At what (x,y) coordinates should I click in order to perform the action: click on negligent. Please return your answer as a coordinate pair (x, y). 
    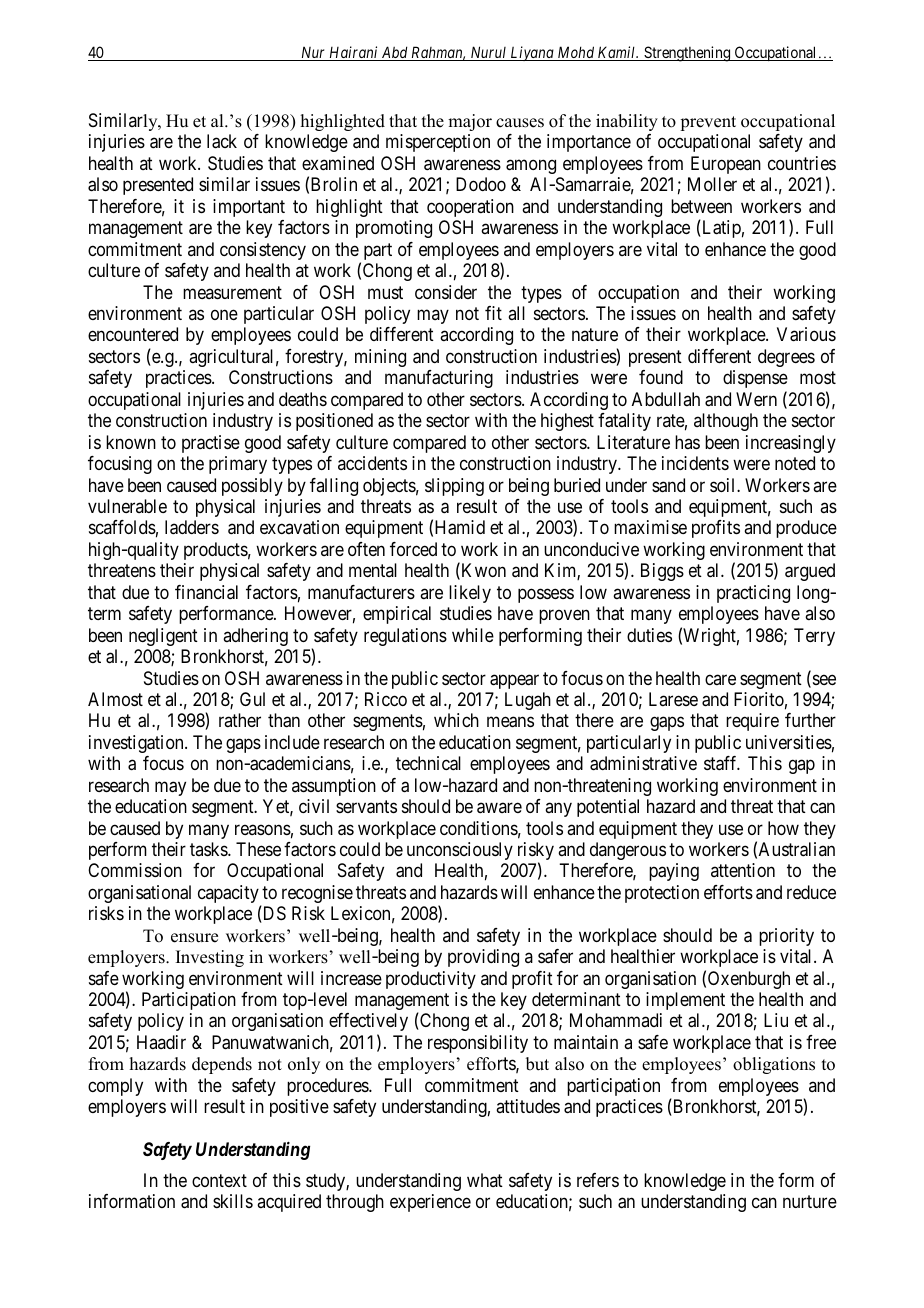
    Looking at the image, I should click on (163, 637).
